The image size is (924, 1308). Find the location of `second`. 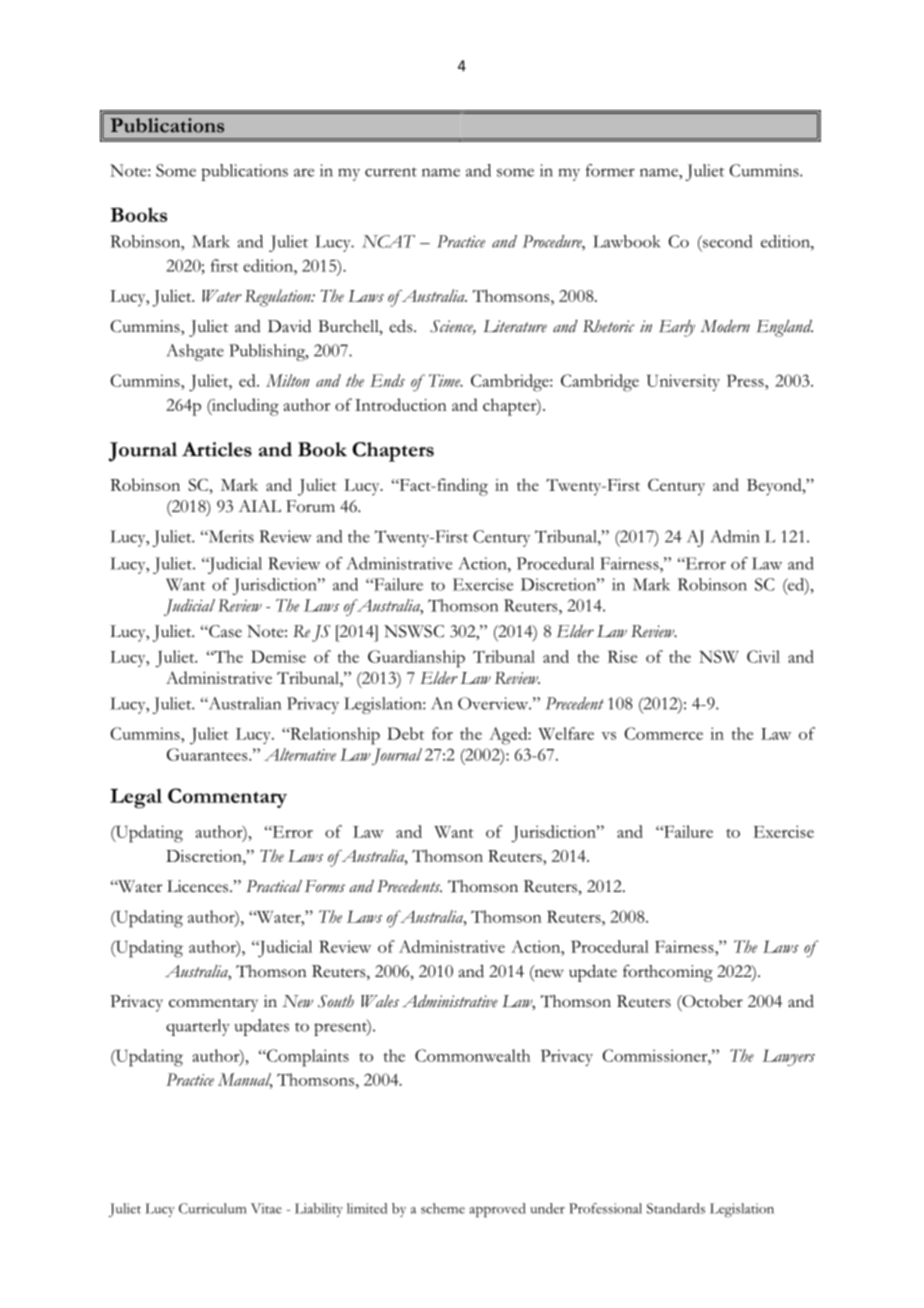

second is located at coordinates (726, 241).
